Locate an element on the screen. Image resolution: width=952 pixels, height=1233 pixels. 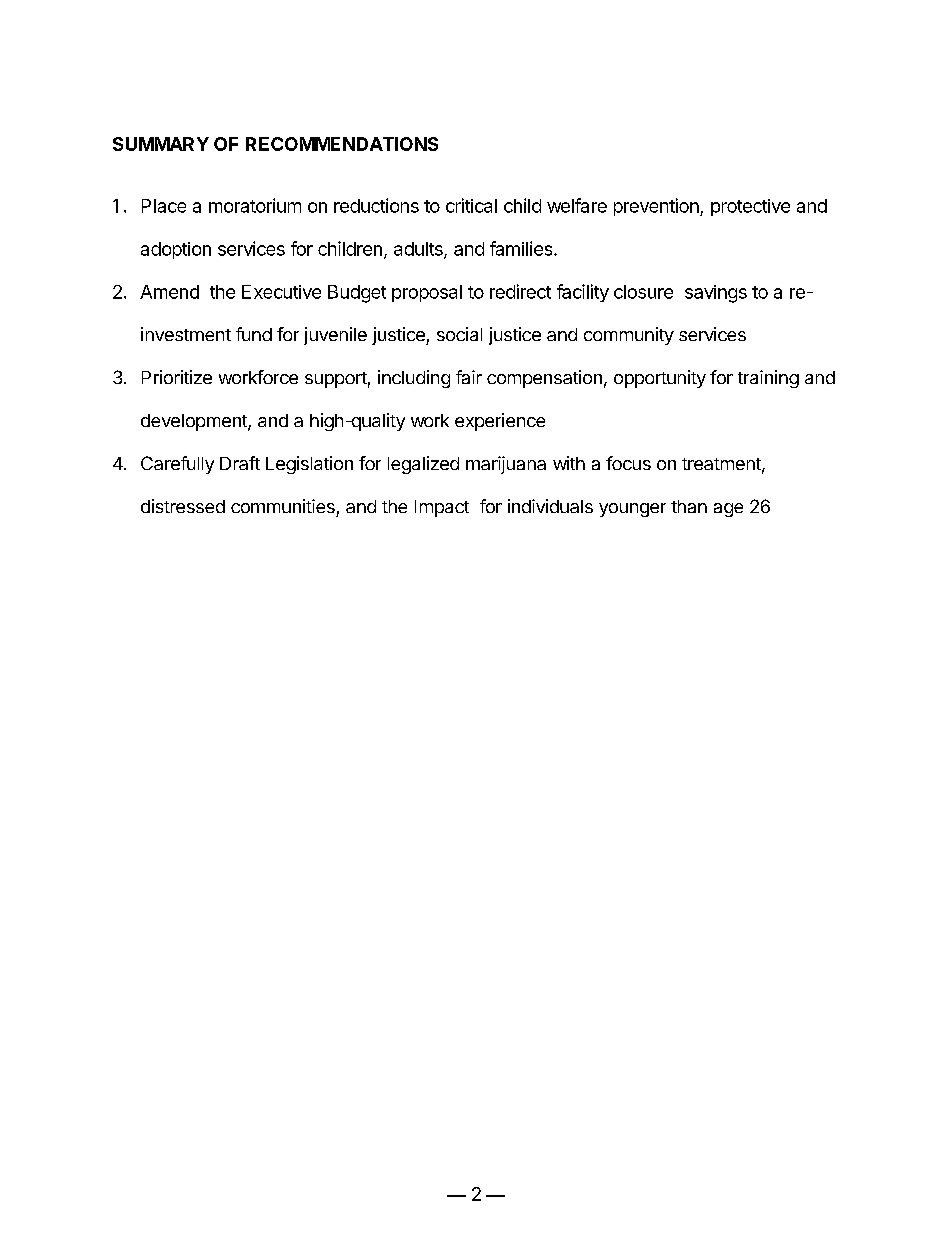
critical is located at coordinates (471, 205).
